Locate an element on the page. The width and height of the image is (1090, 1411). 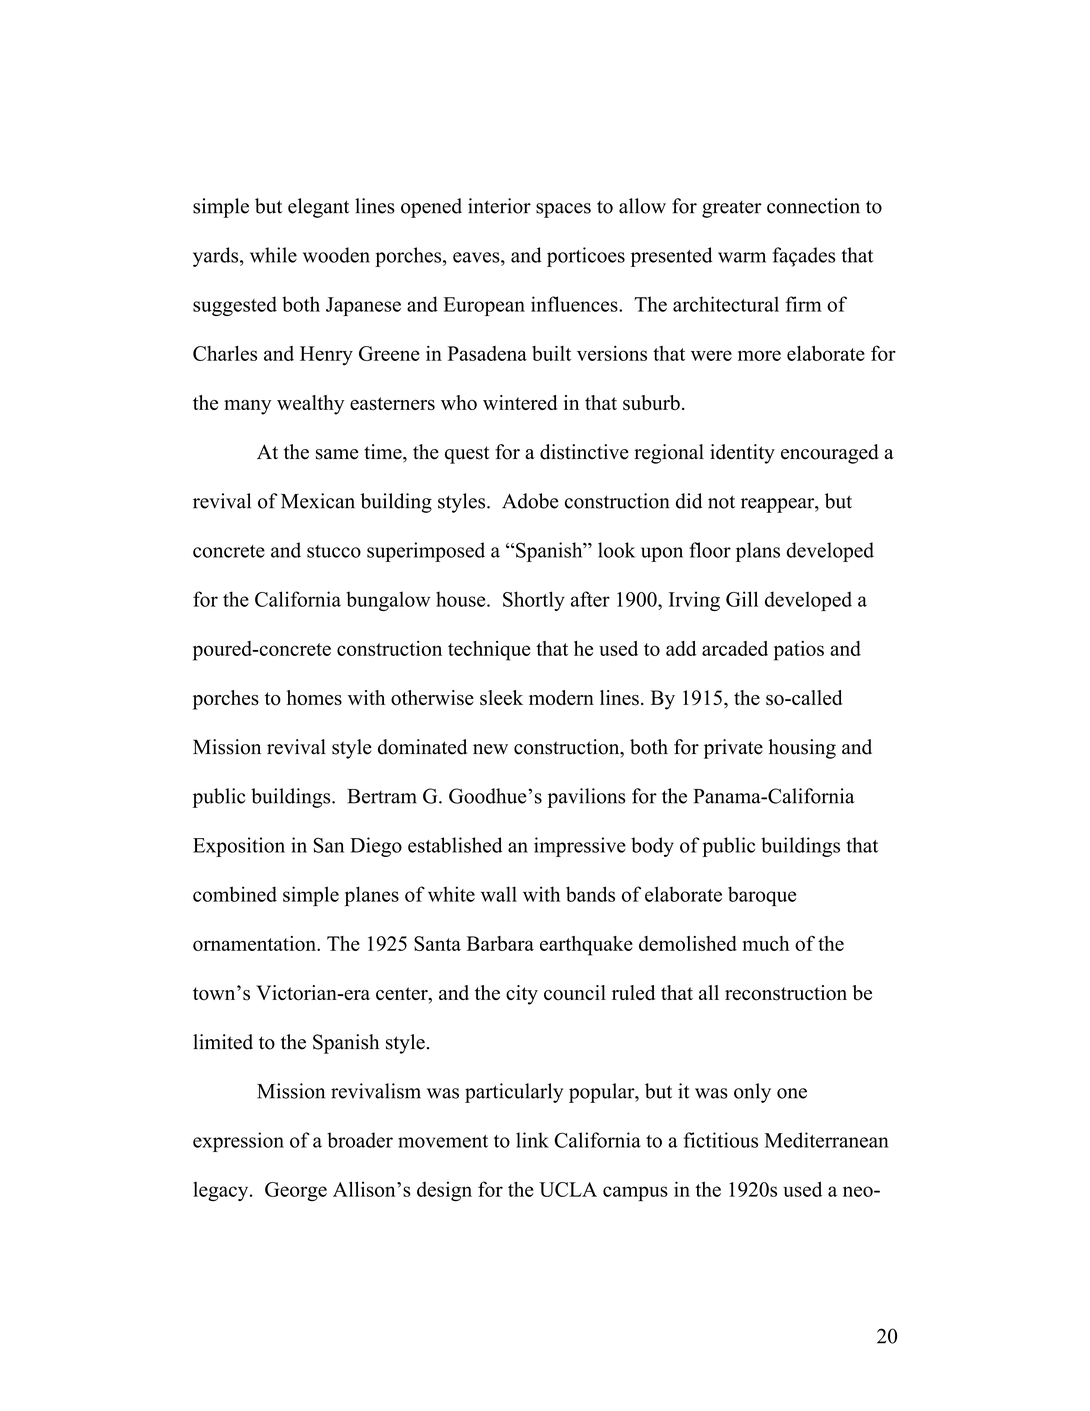
George is located at coordinates (296, 1191).
